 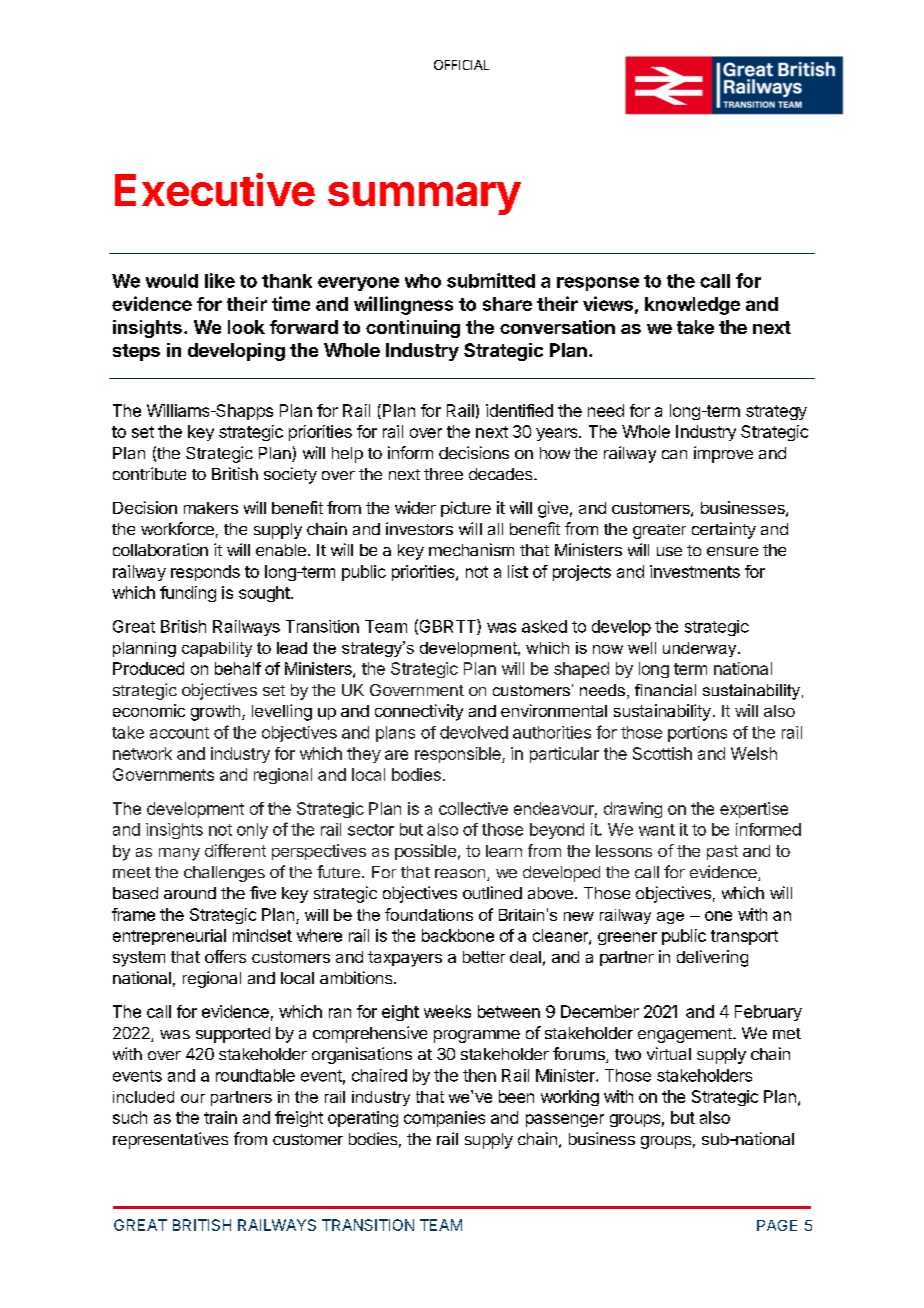 What do you see at coordinates (215, 189) in the screenshot?
I see `Executive` at bounding box center [215, 189].
